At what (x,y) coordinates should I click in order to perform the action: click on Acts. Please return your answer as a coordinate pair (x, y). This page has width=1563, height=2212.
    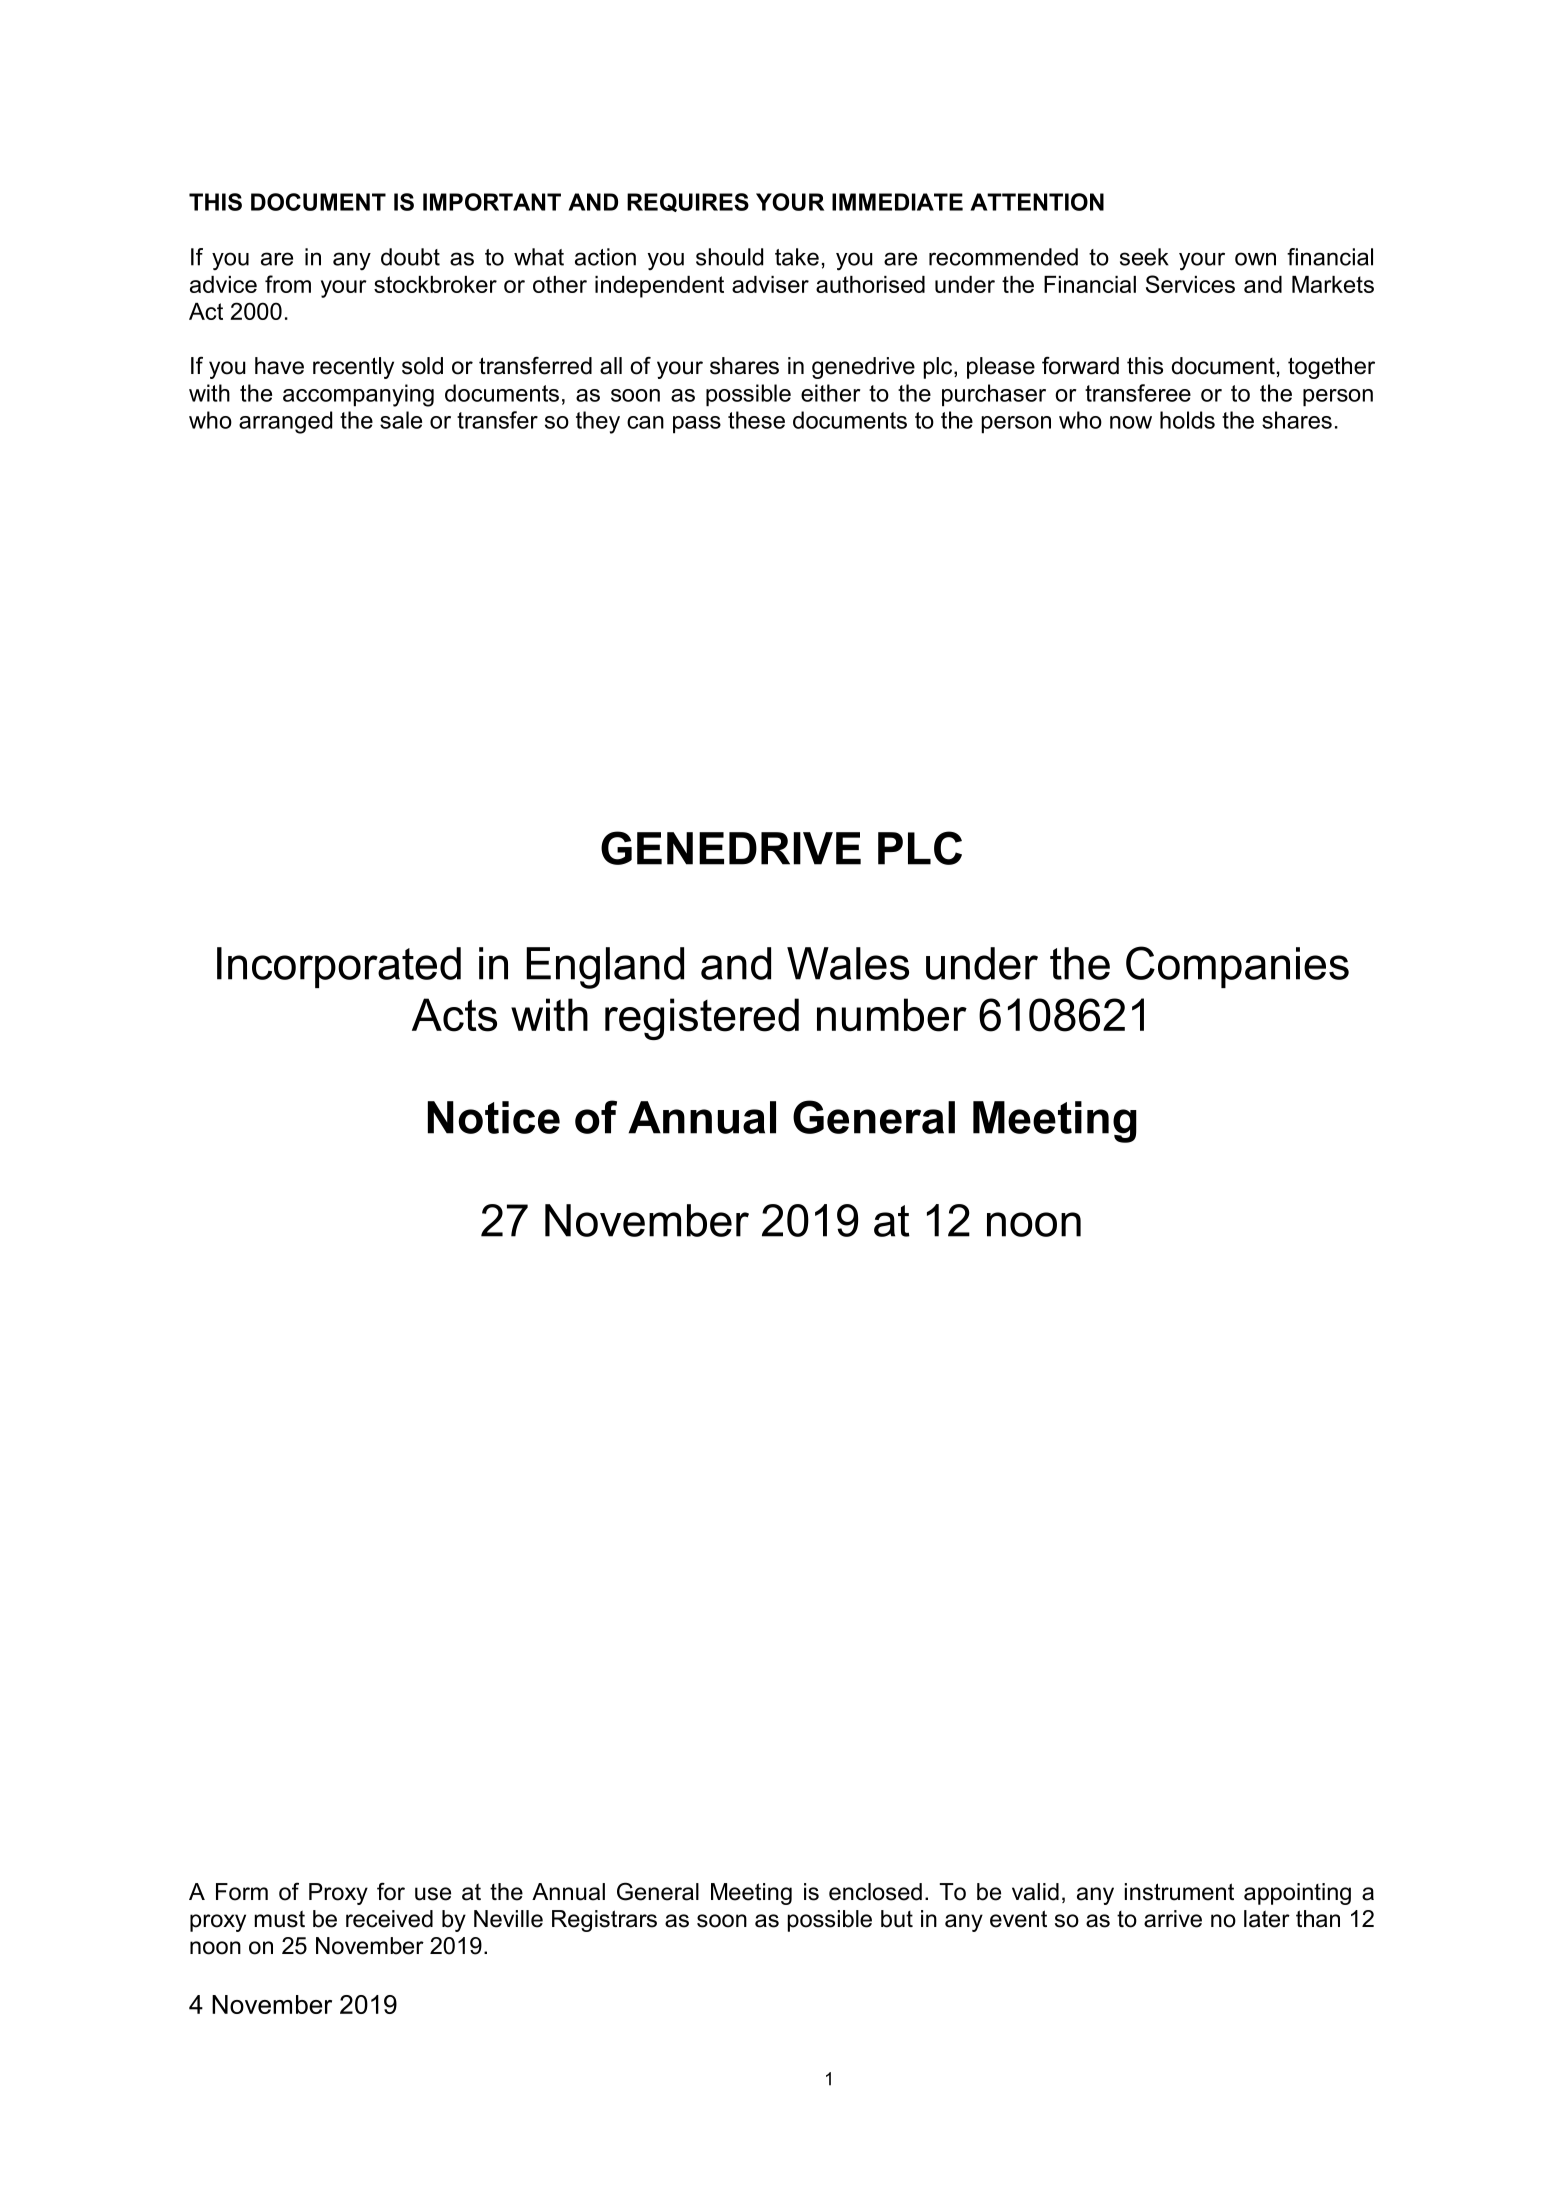
    Looking at the image, I should click on (454, 1015).
